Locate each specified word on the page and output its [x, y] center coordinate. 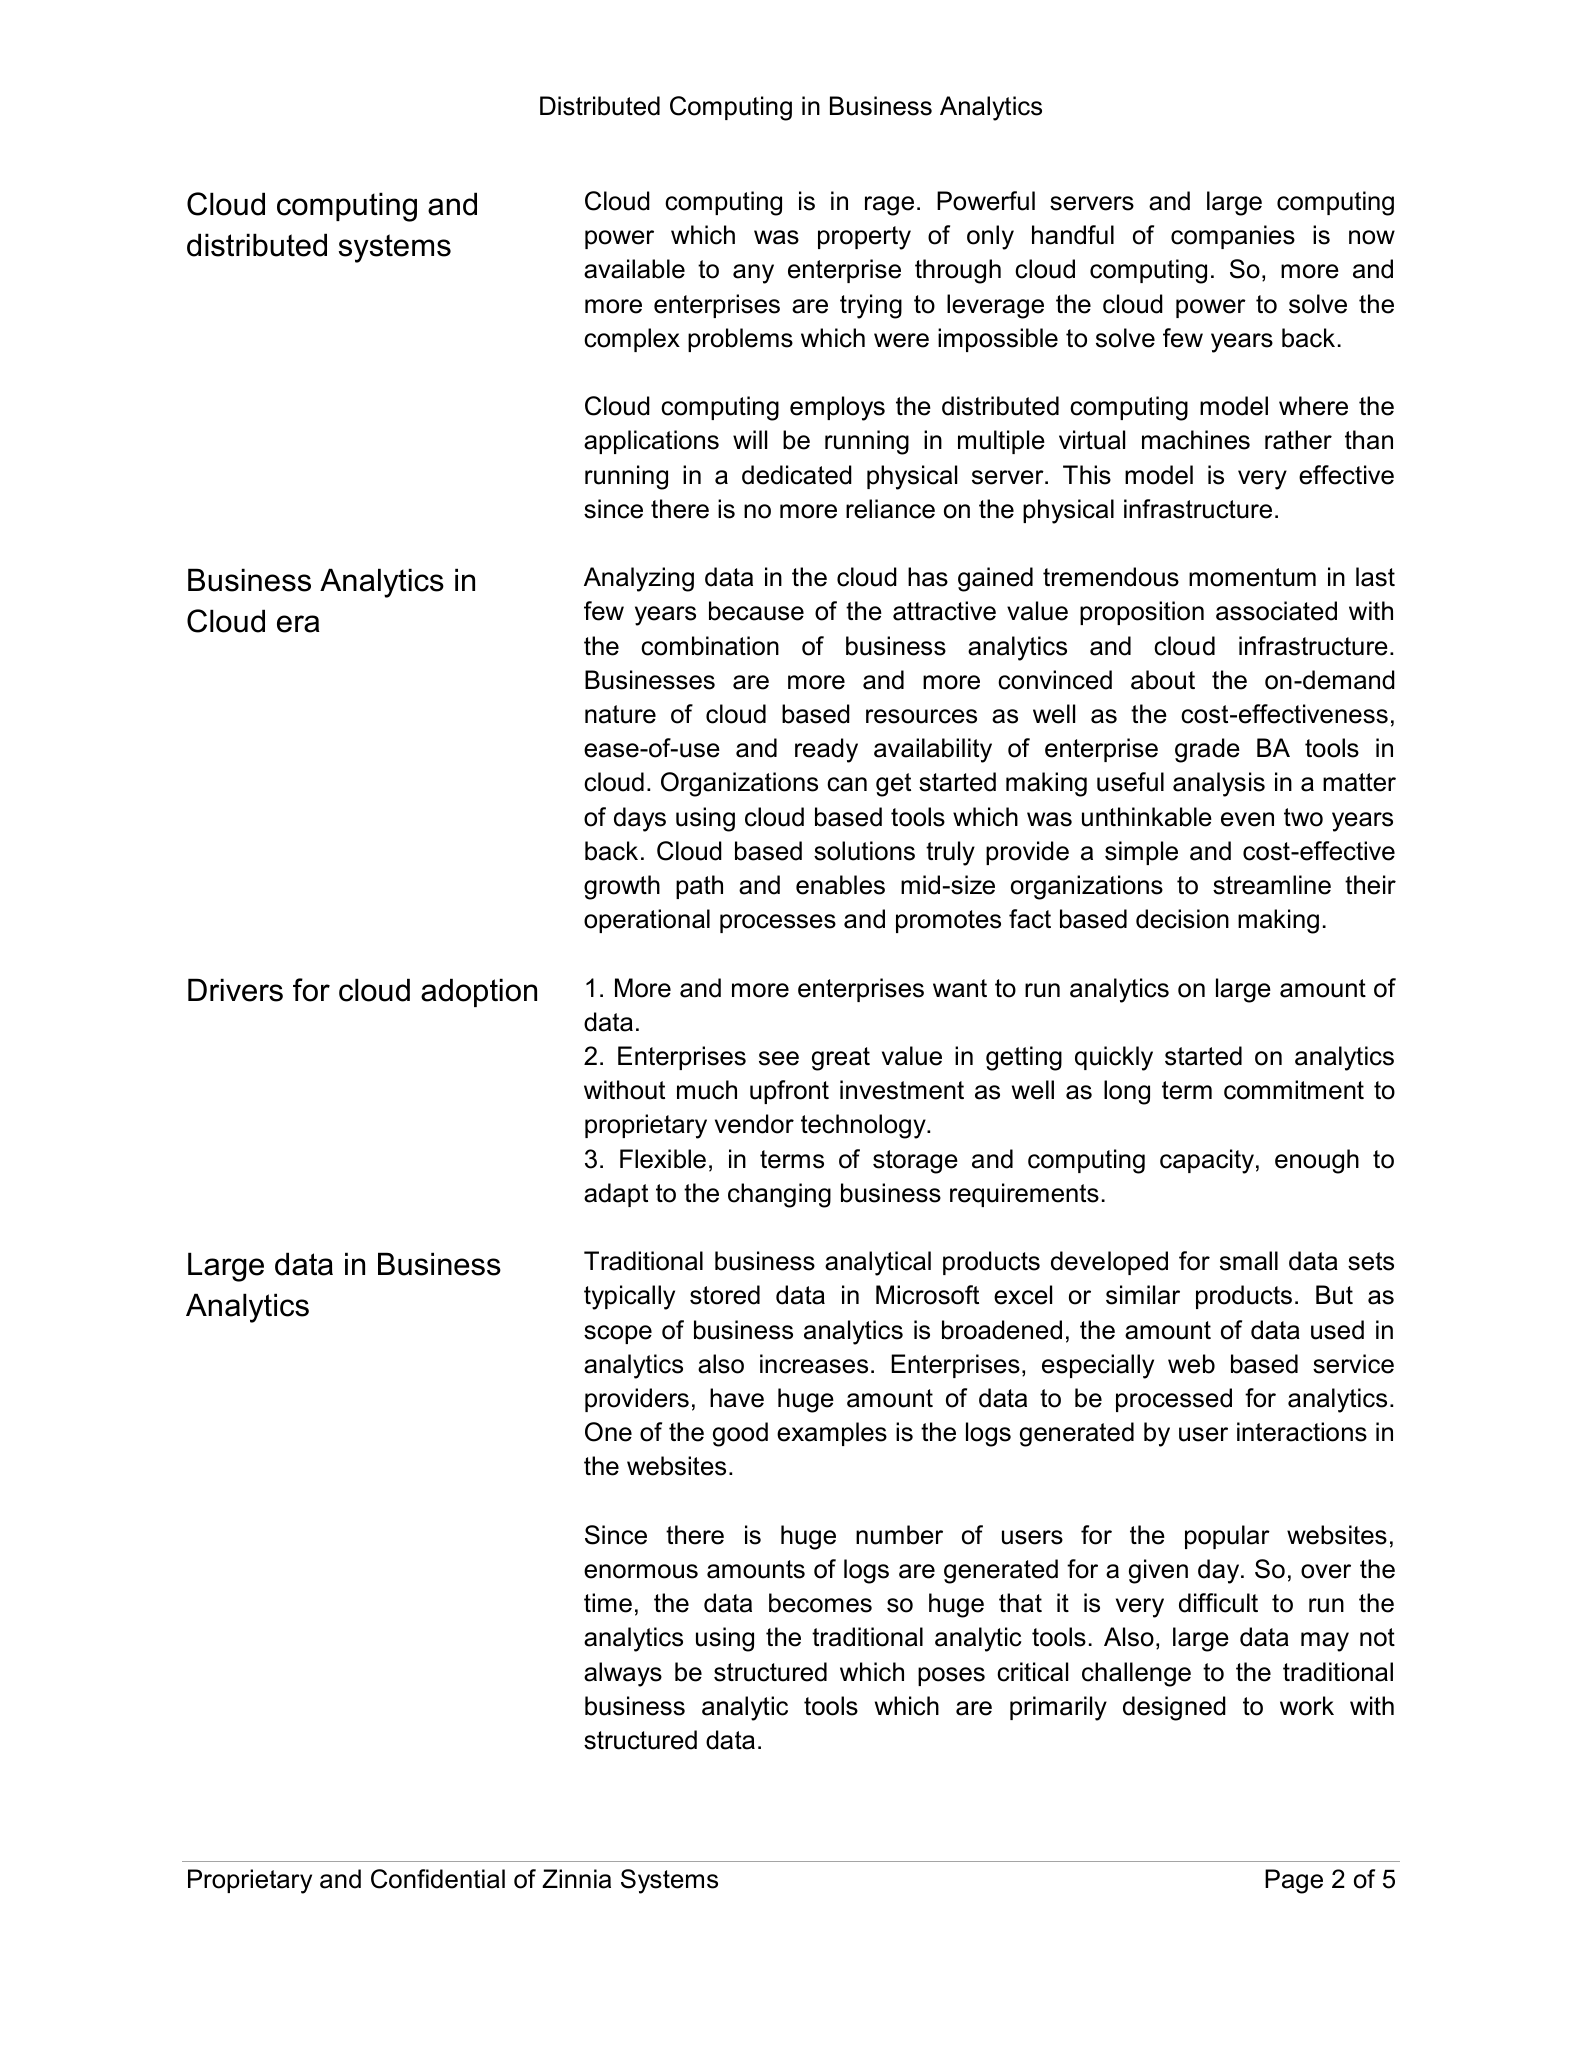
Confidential [438, 1879]
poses [951, 1676]
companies [1233, 237]
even [1247, 819]
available [634, 269]
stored [725, 1295]
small [1249, 1261]
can [847, 784]
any [753, 274]
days [640, 819]
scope [618, 1334]
